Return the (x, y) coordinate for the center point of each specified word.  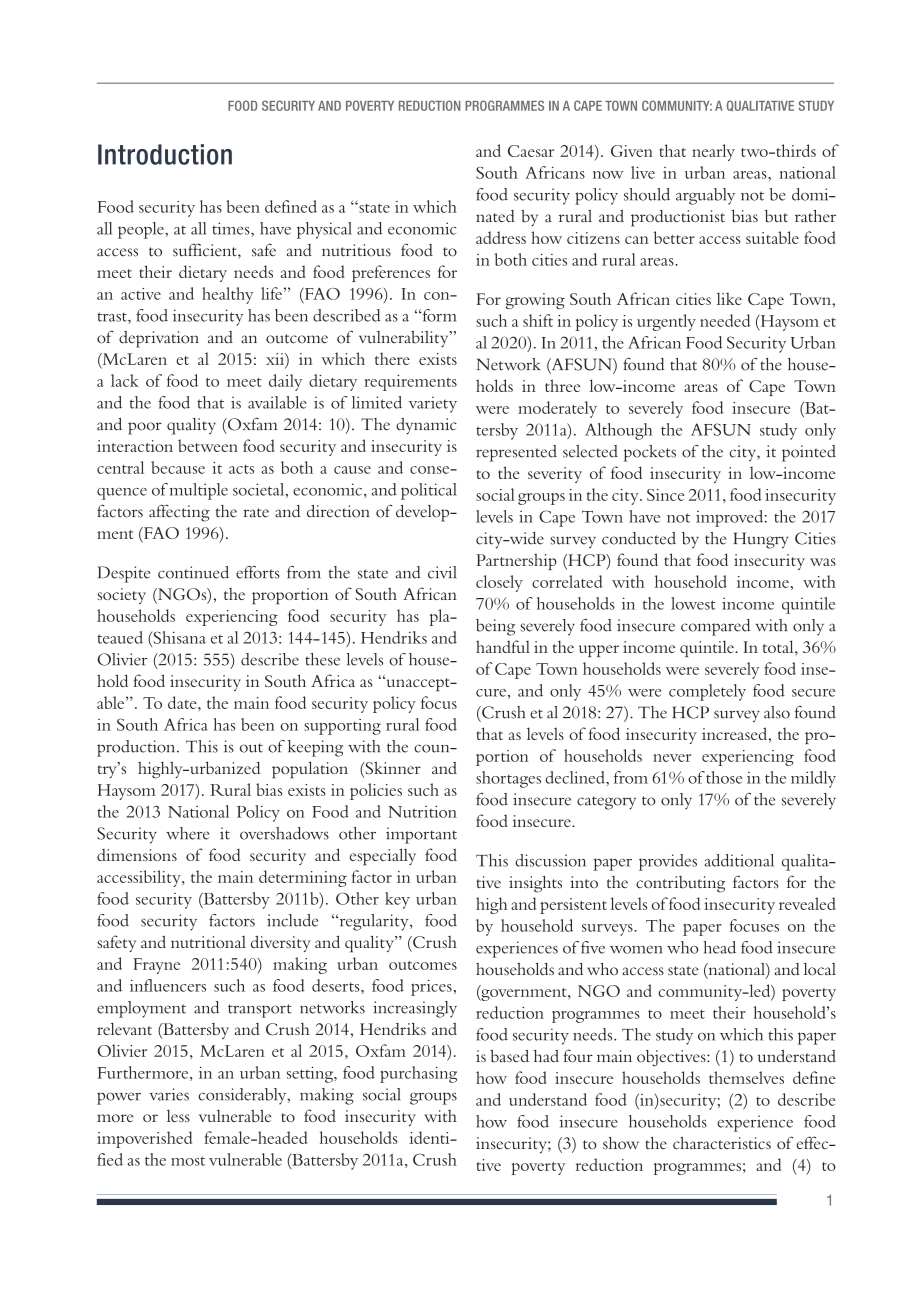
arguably (705, 196)
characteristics (722, 1143)
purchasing (418, 1074)
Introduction (165, 154)
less (178, 1116)
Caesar (531, 151)
